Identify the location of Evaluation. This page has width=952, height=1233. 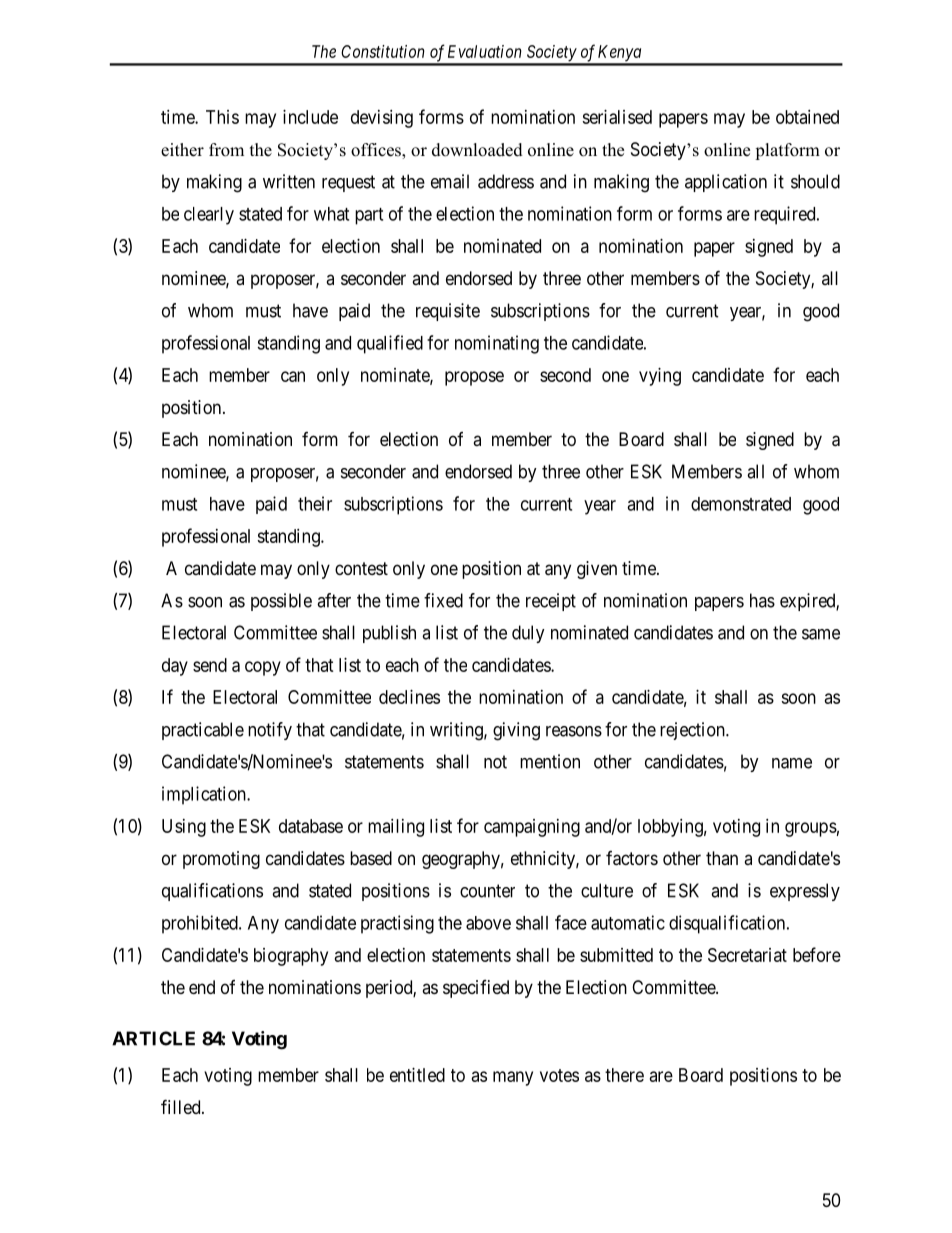
(484, 51).
